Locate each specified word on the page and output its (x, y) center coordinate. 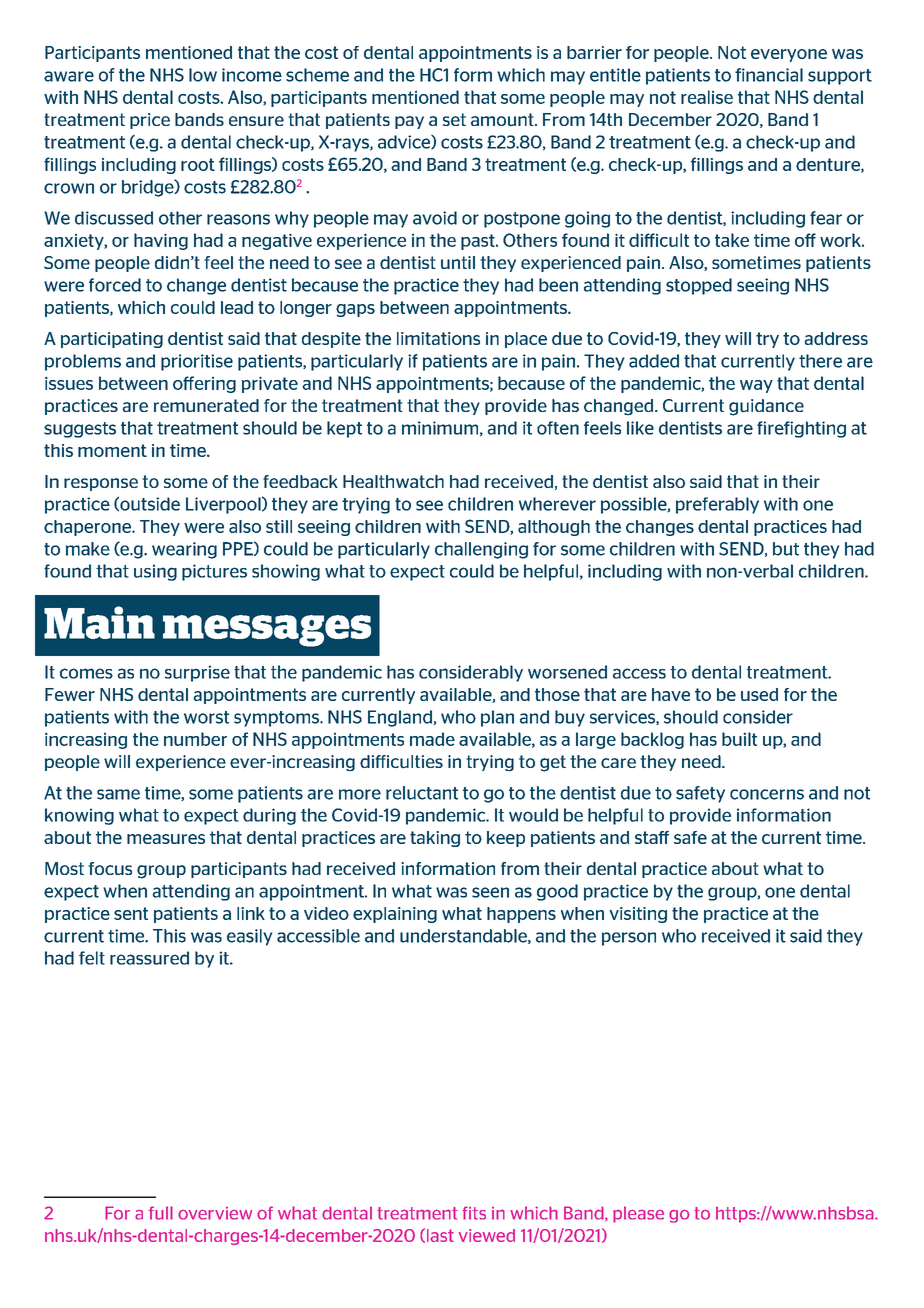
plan (497, 718)
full (160, 1213)
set (454, 119)
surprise (197, 673)
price (150, 121)
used (759, 694)
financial (769, 75)
